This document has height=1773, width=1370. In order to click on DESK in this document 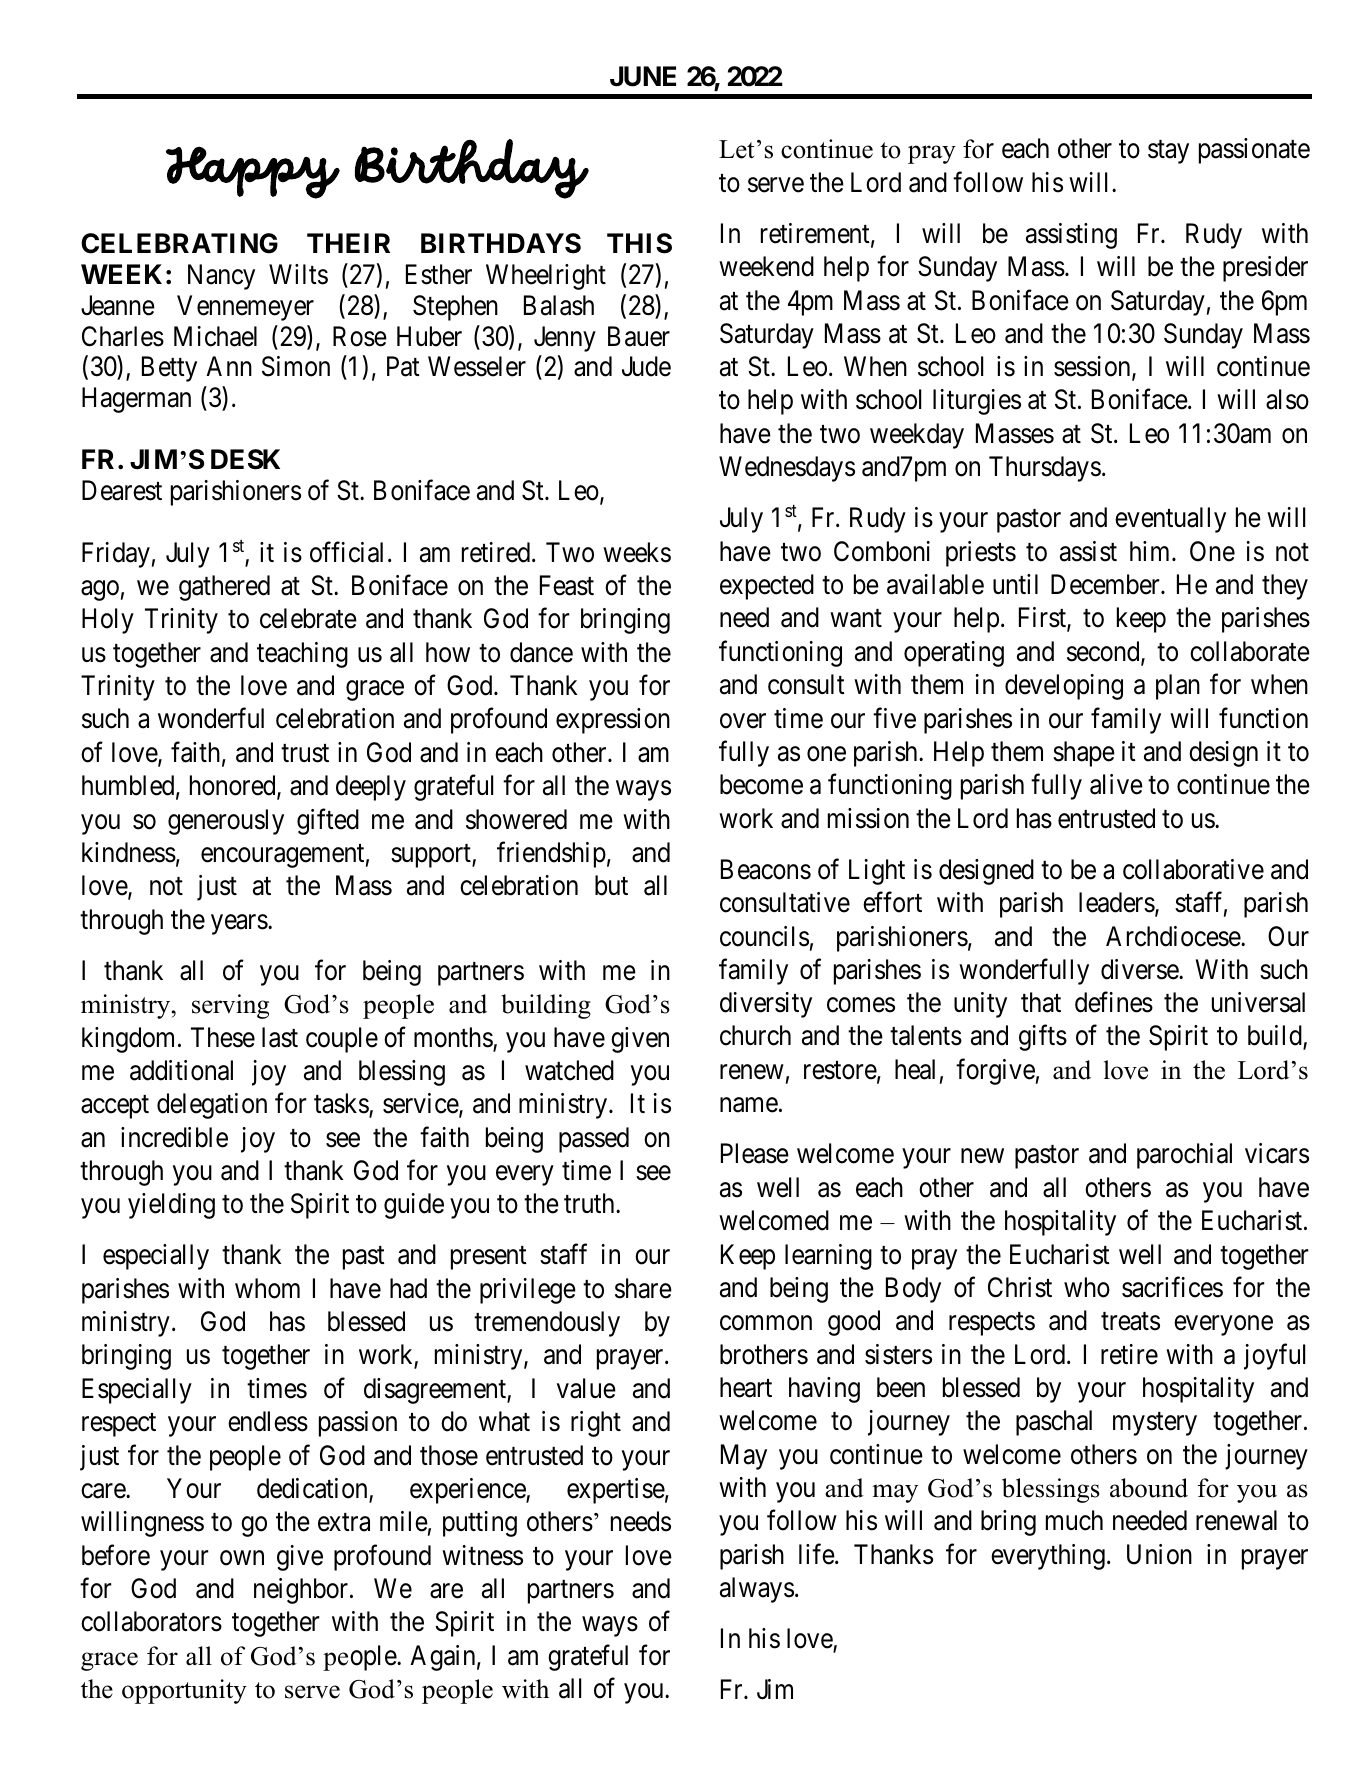, I will do `click(245, 459)`.
